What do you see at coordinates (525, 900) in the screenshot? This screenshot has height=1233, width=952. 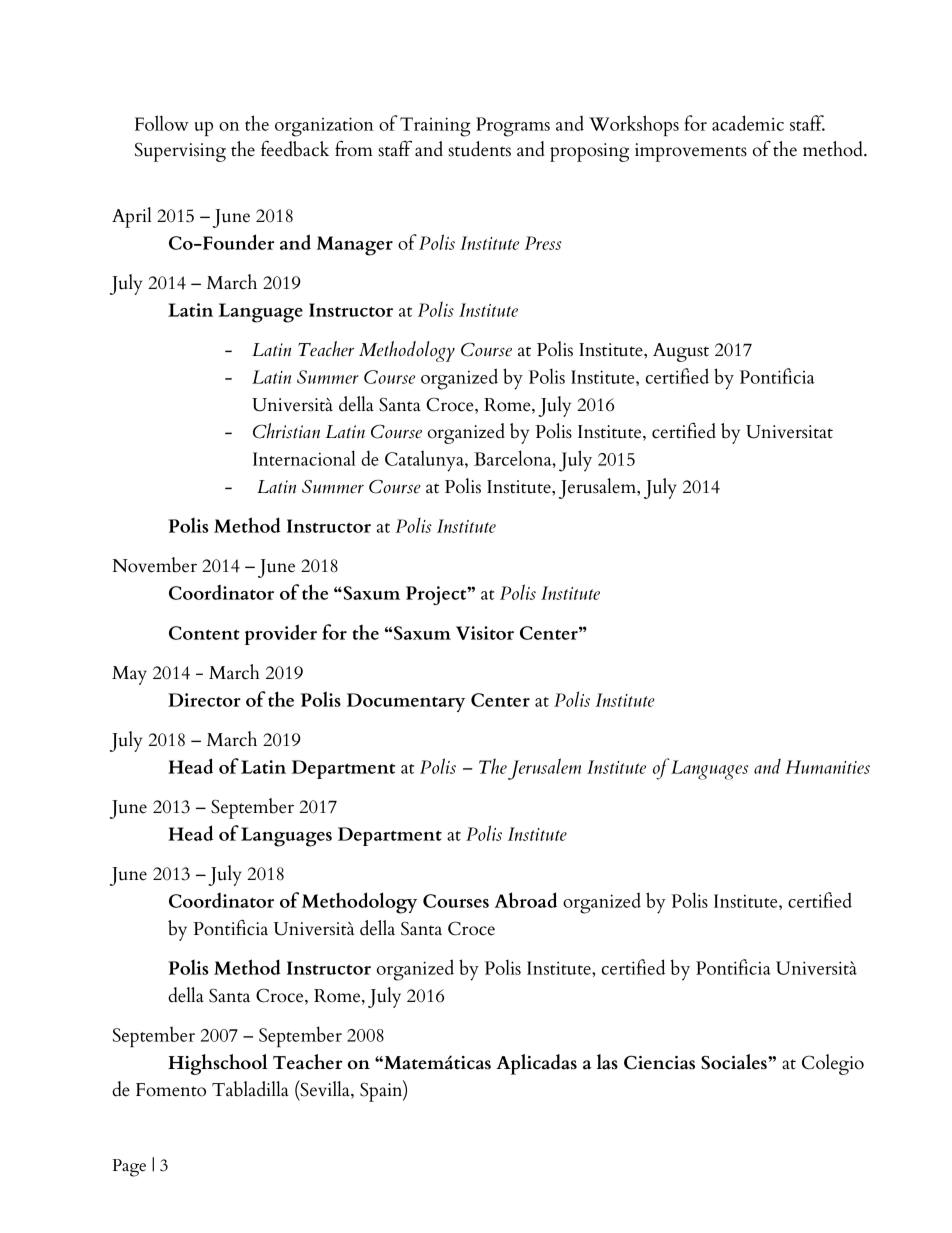 I see `Abroad` at bounding box center [525, 900].
